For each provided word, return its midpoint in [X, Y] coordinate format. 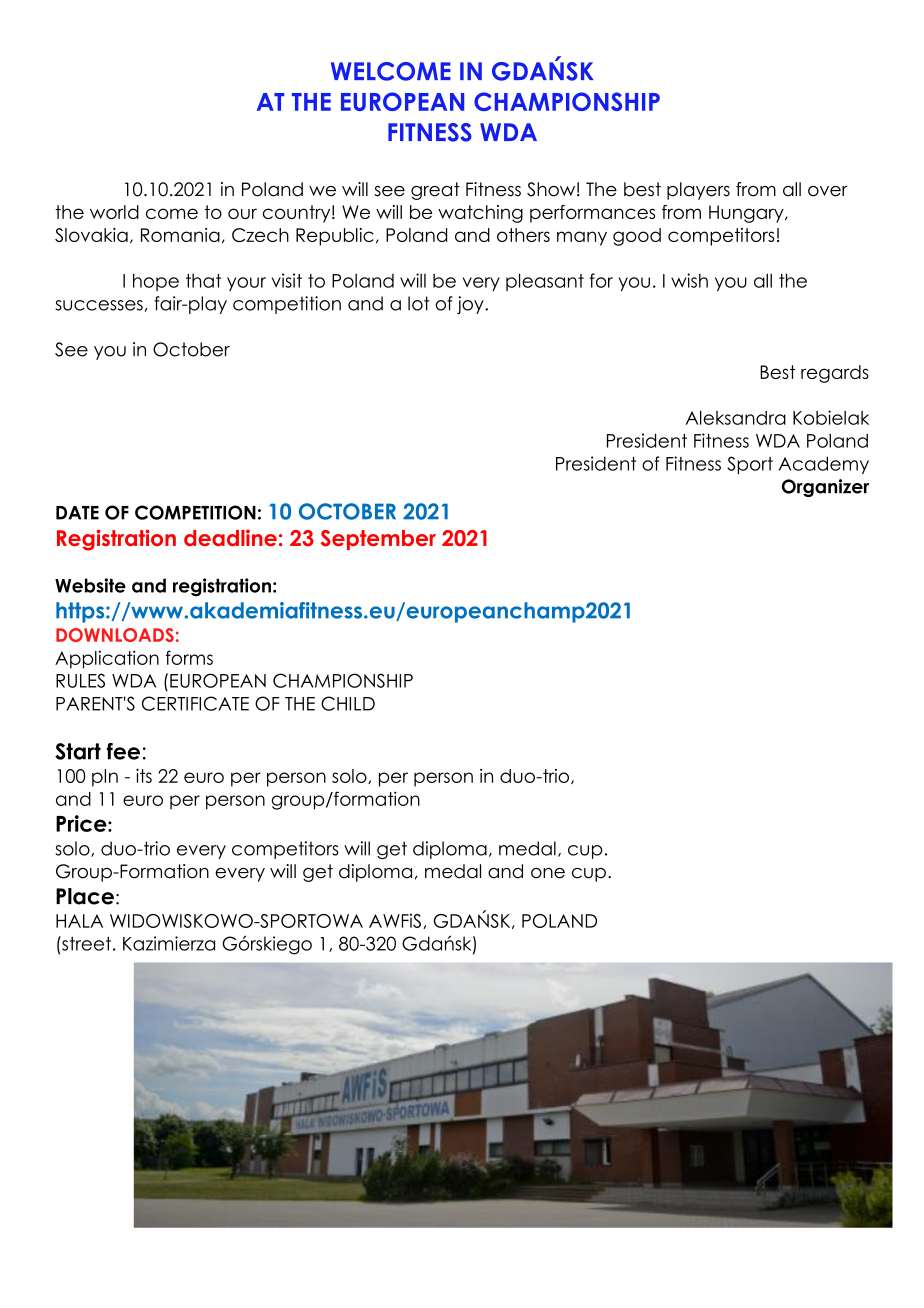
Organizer [825, 488]
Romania [180, 235]
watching [480, 214]
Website [90, 585]
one [548, 873]
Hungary [747, 214]
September [378, 540]
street [85, 943]
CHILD [348, 703]
